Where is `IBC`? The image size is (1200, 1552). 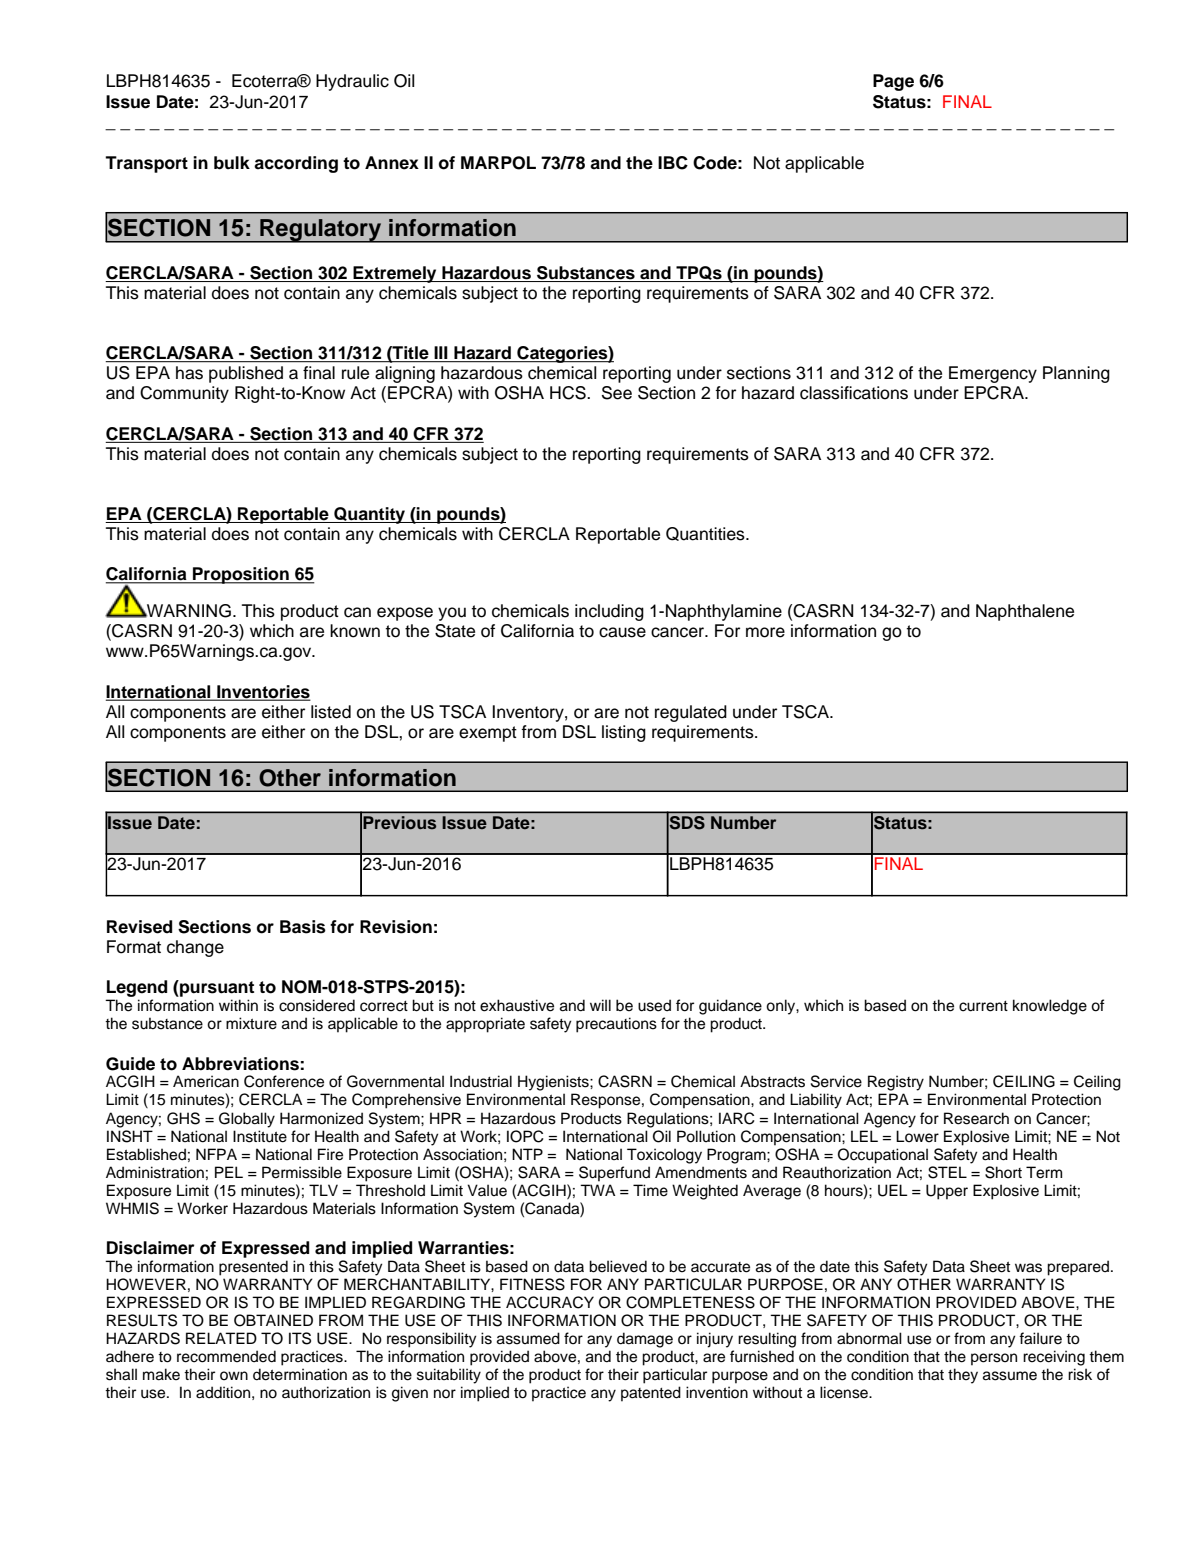 IBC is located at coordinates (673, 163).
